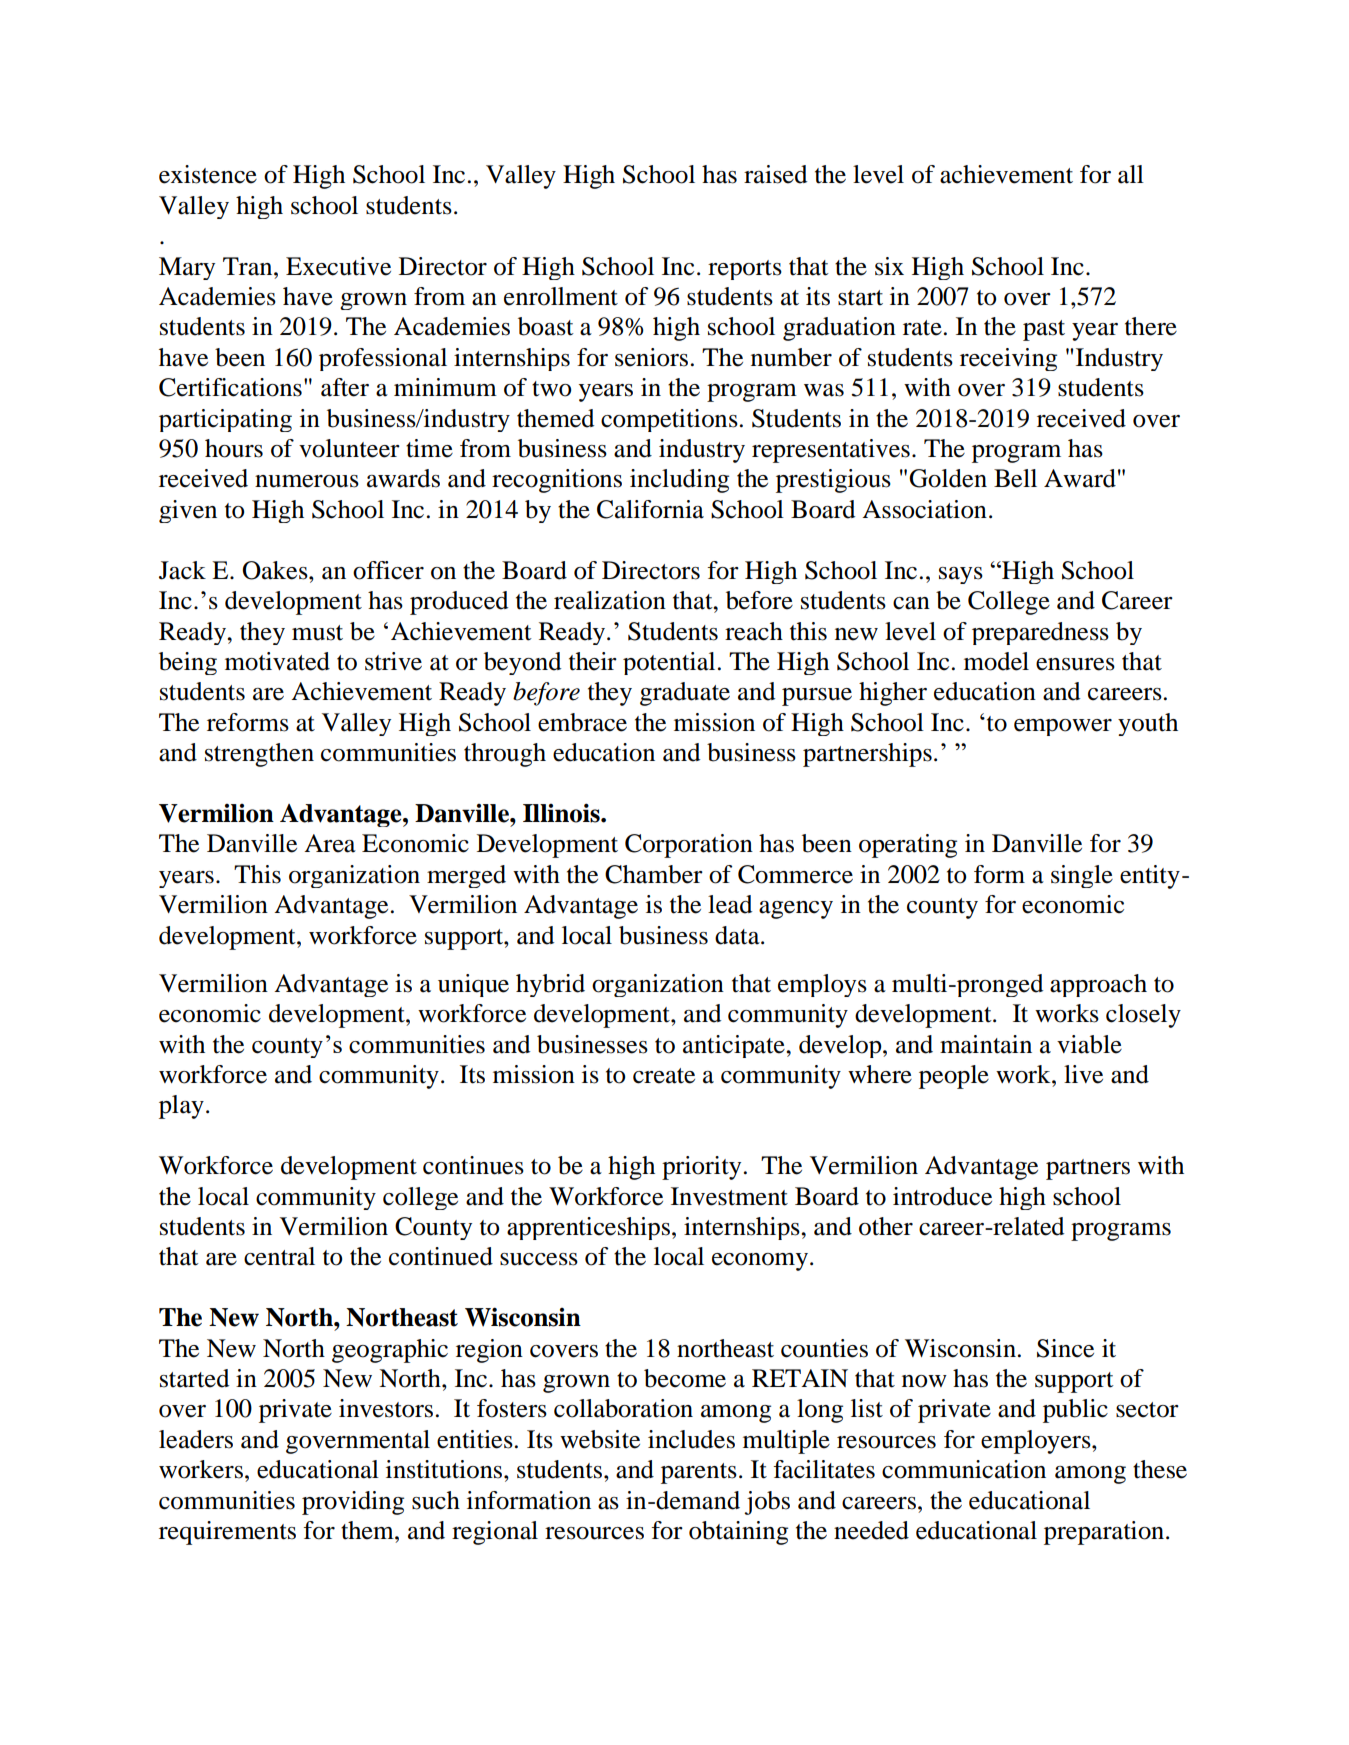 The image size is (1349, 1745). What do you see at coordinates (689, 846) in the screenshot?
I see `Corporation` at bounding box center [689, 846].
